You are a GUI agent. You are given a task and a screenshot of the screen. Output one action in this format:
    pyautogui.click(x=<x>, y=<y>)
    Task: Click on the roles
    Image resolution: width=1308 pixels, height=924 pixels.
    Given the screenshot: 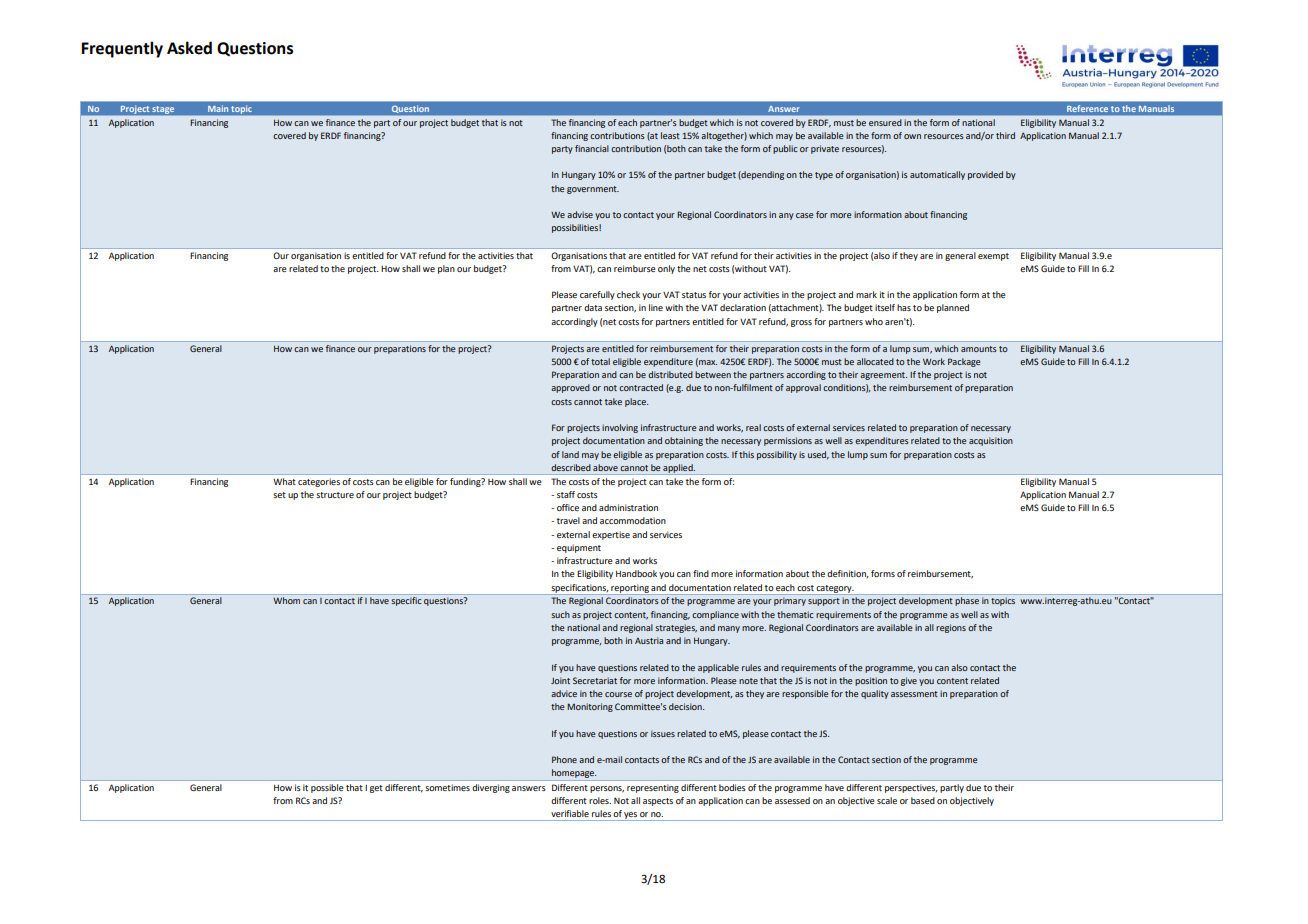 What is the action you would take?
    pyautogui.click(x=600, y=800)
